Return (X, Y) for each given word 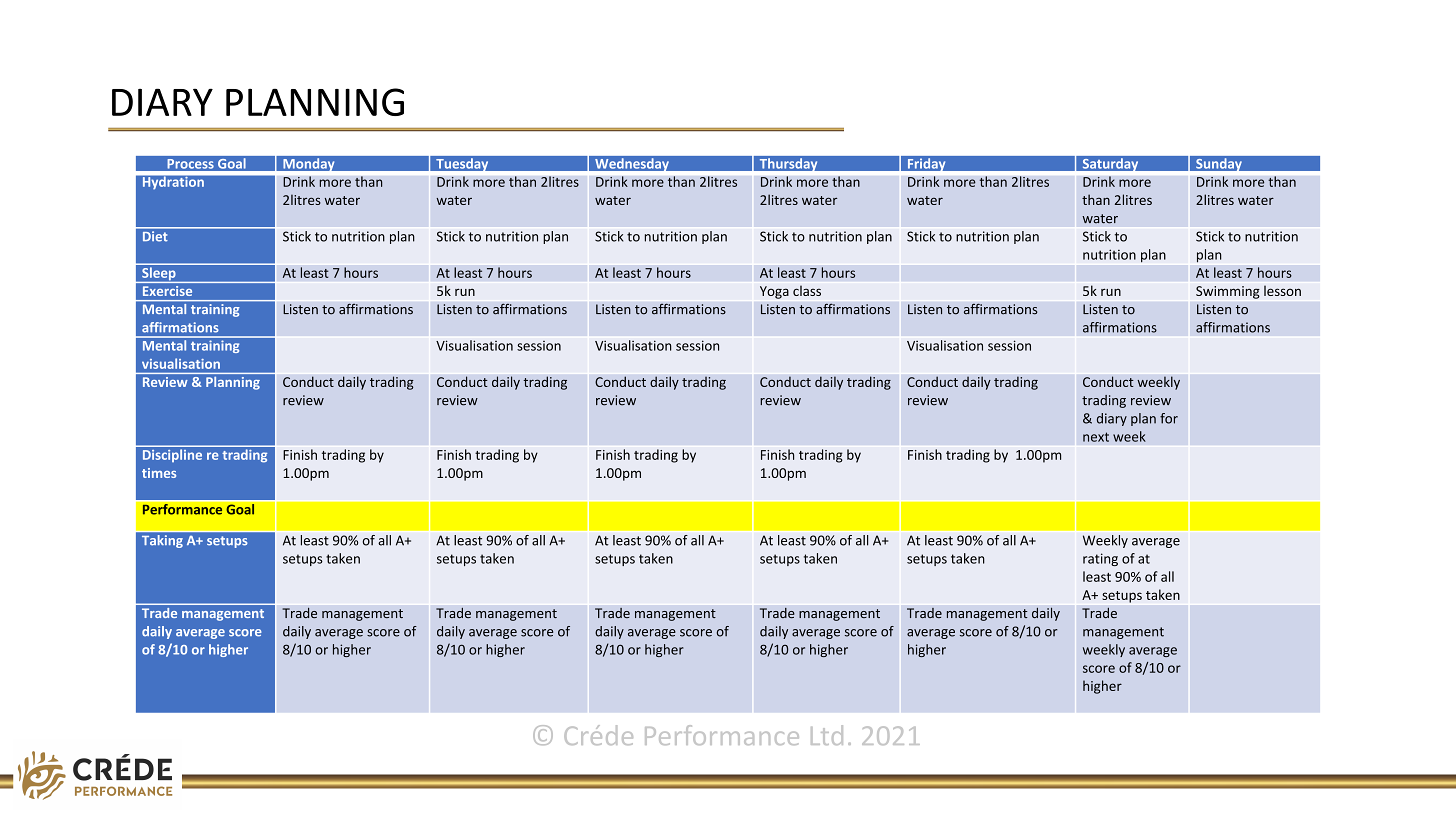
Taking (162, 541)
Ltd (827, 735)
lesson (1282, 290)
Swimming (1228, 292)
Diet (155, 236)
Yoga (774, 292)
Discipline (172, 456)
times (159, 473)
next (1096, 437)
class (807, 290)
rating (1100, 559)
